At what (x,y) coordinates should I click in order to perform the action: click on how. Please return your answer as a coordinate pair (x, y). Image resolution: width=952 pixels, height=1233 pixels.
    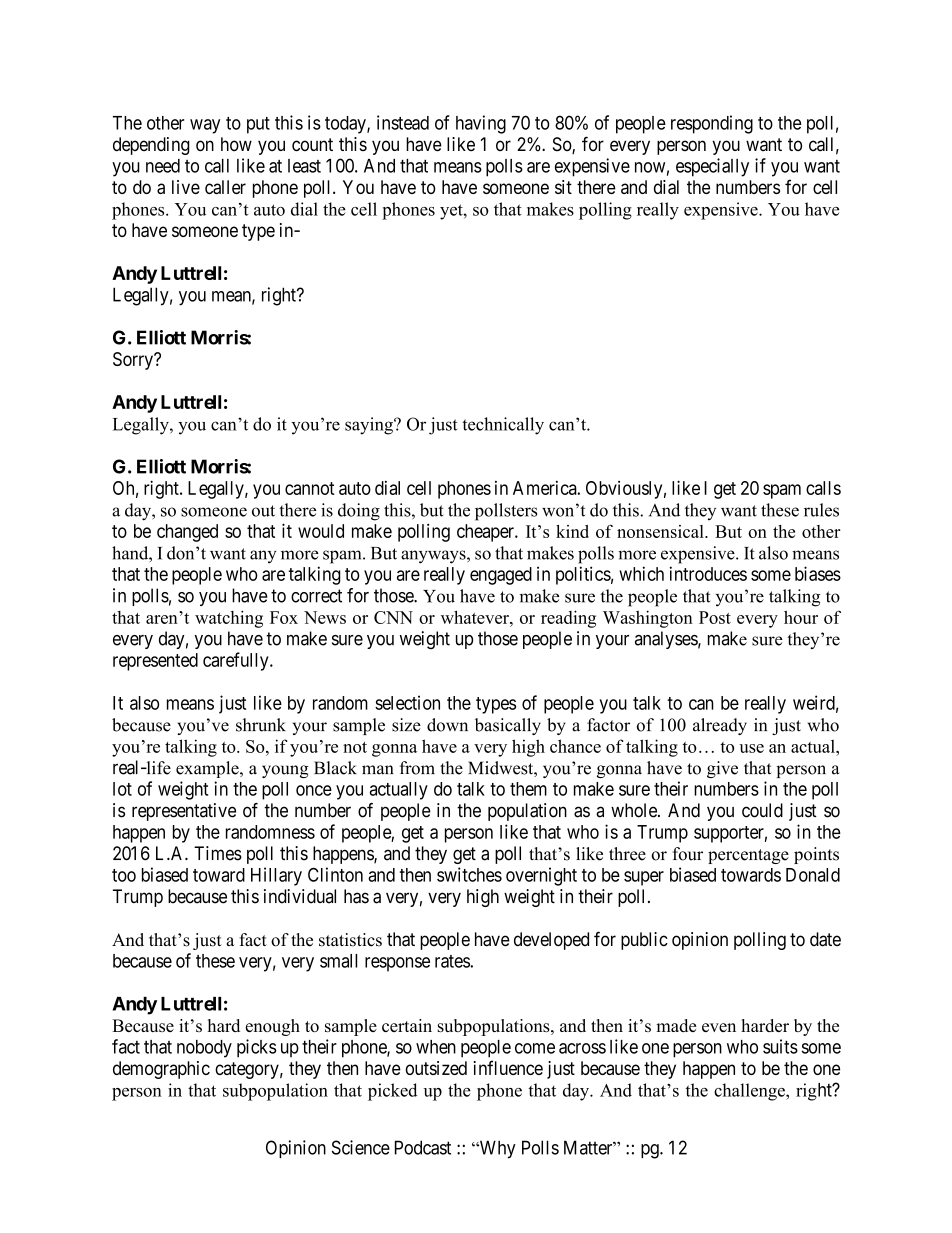
    Looking at the image, I should click on (236, 144).
